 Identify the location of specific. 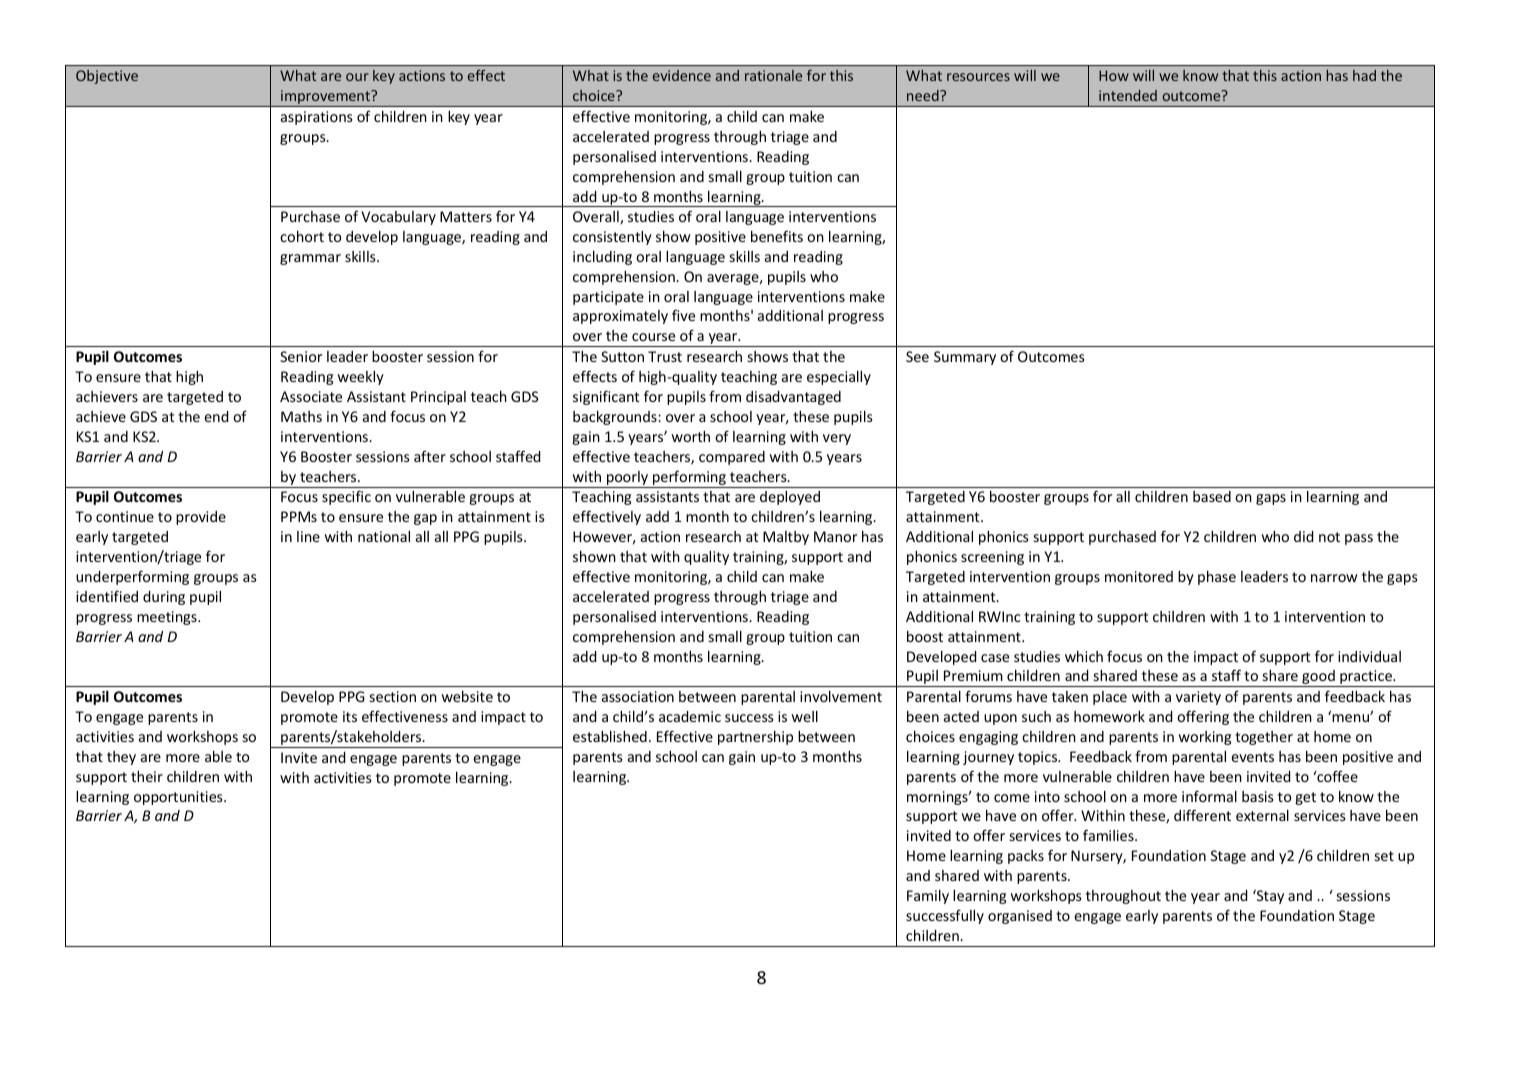
(346, 497).
